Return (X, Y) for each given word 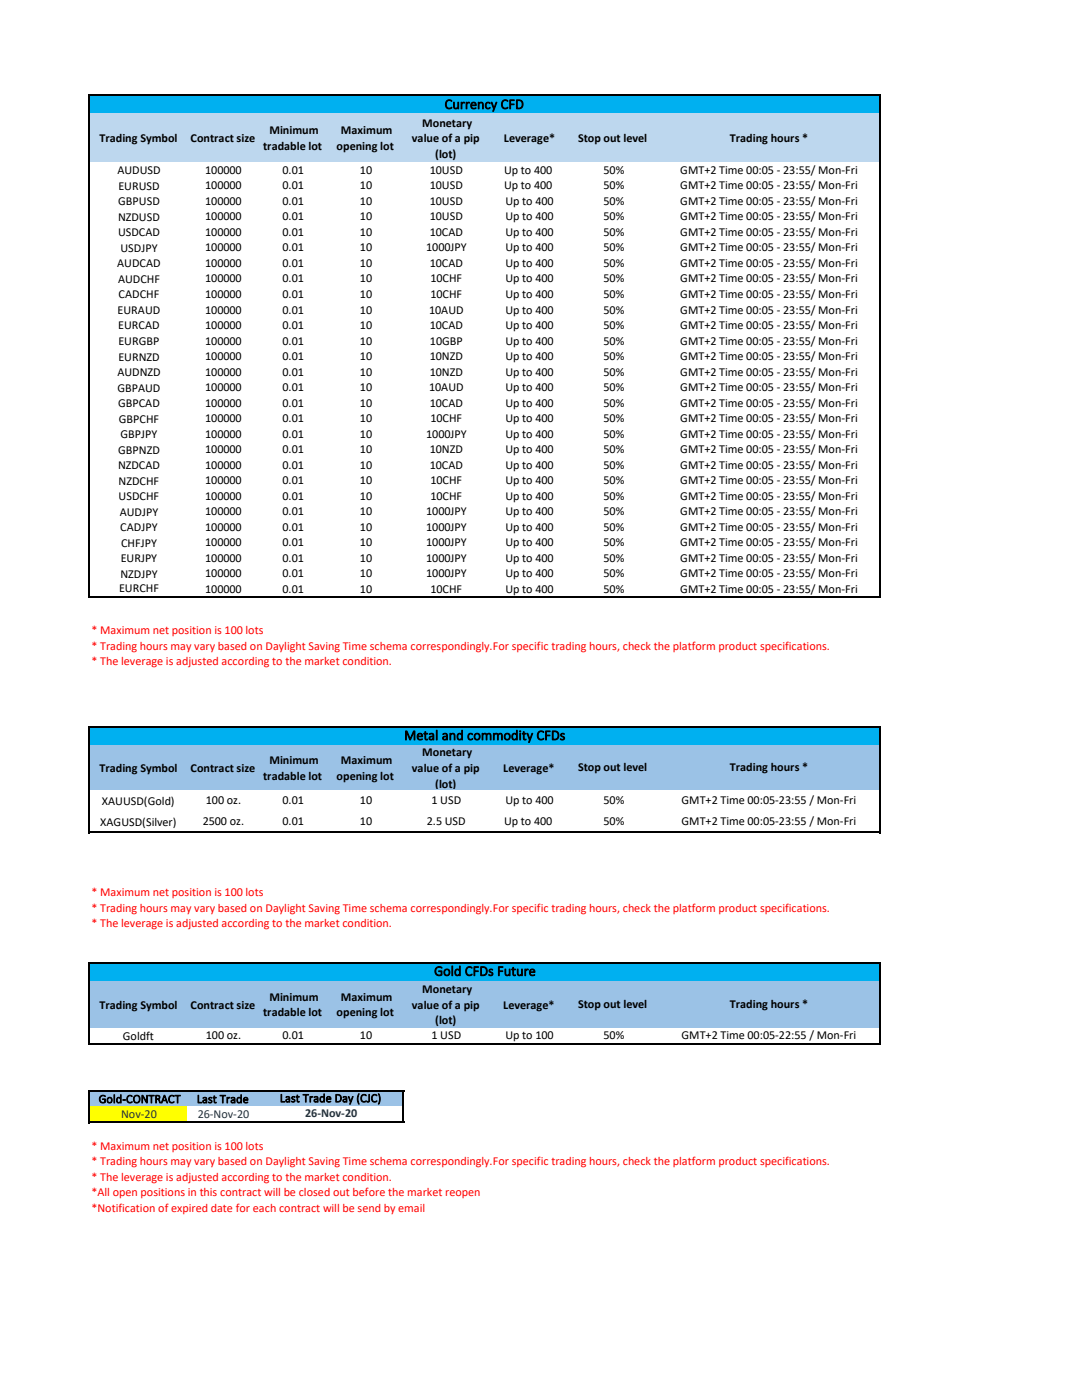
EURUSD (139, 186)
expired (189, 1209)
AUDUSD (138, 170)
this (208, 1192)
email (411, 1208)
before (369, 1191)
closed (314, 1192)
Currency (471, 105)
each (264, 1208)
